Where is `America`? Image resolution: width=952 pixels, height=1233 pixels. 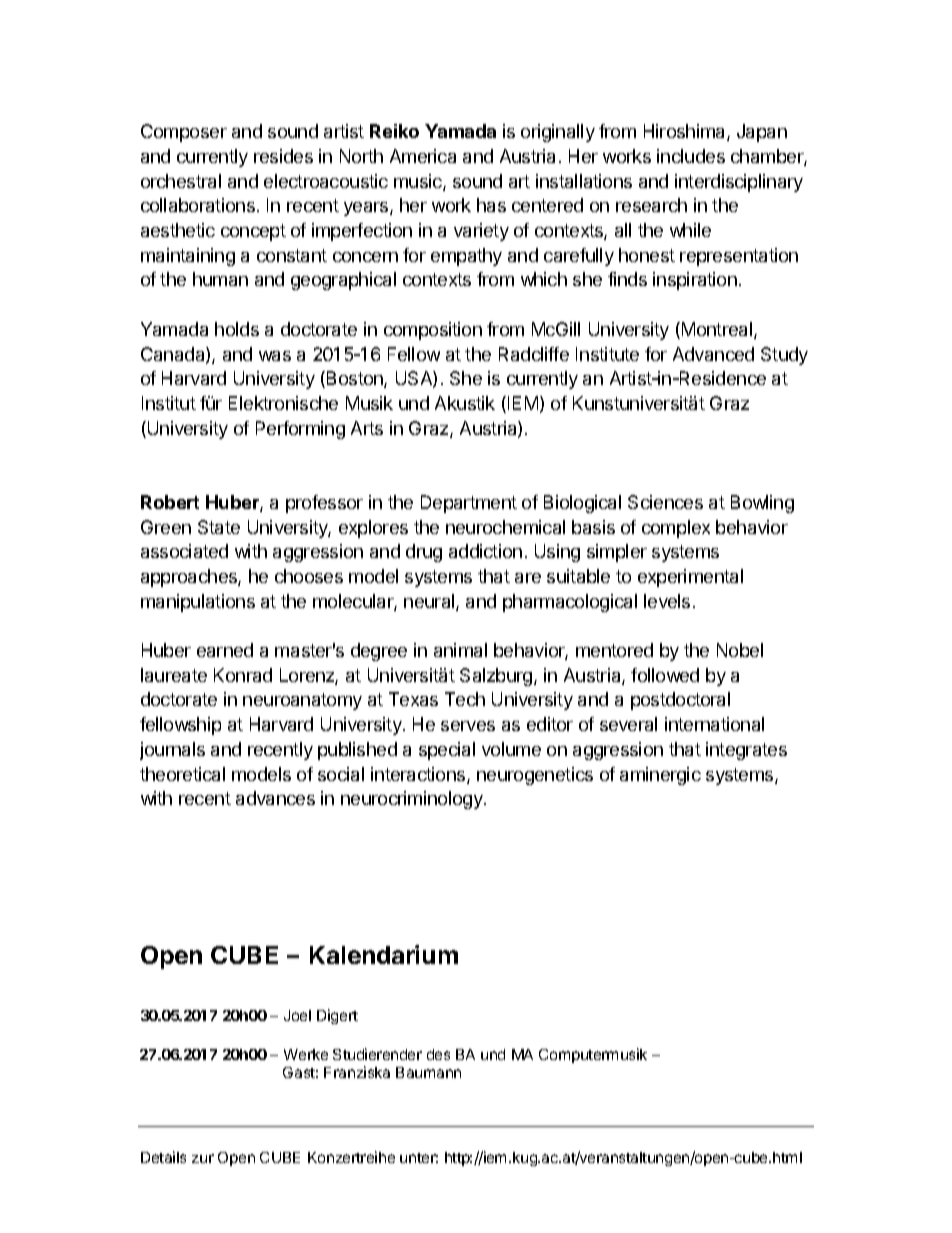 America is located at coordinates (423, 156).
